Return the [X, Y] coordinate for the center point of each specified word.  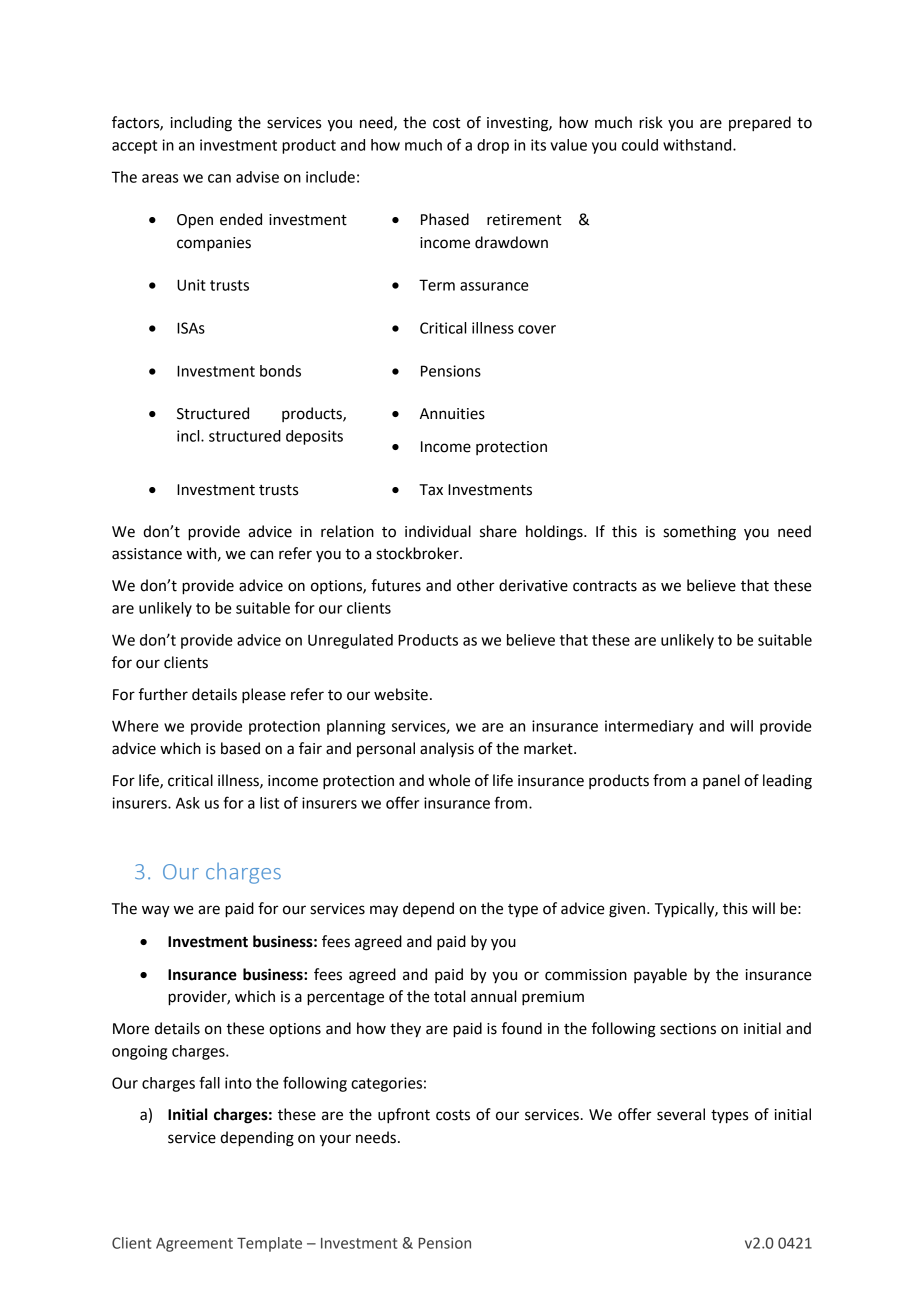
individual [438, 531]
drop [493, 146]
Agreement [194, 1245]
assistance [147, 554]
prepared [760, 124]
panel [721, 781]
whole [449, 780]
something [699, 533]
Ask [188, 803]
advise [257, 177]
